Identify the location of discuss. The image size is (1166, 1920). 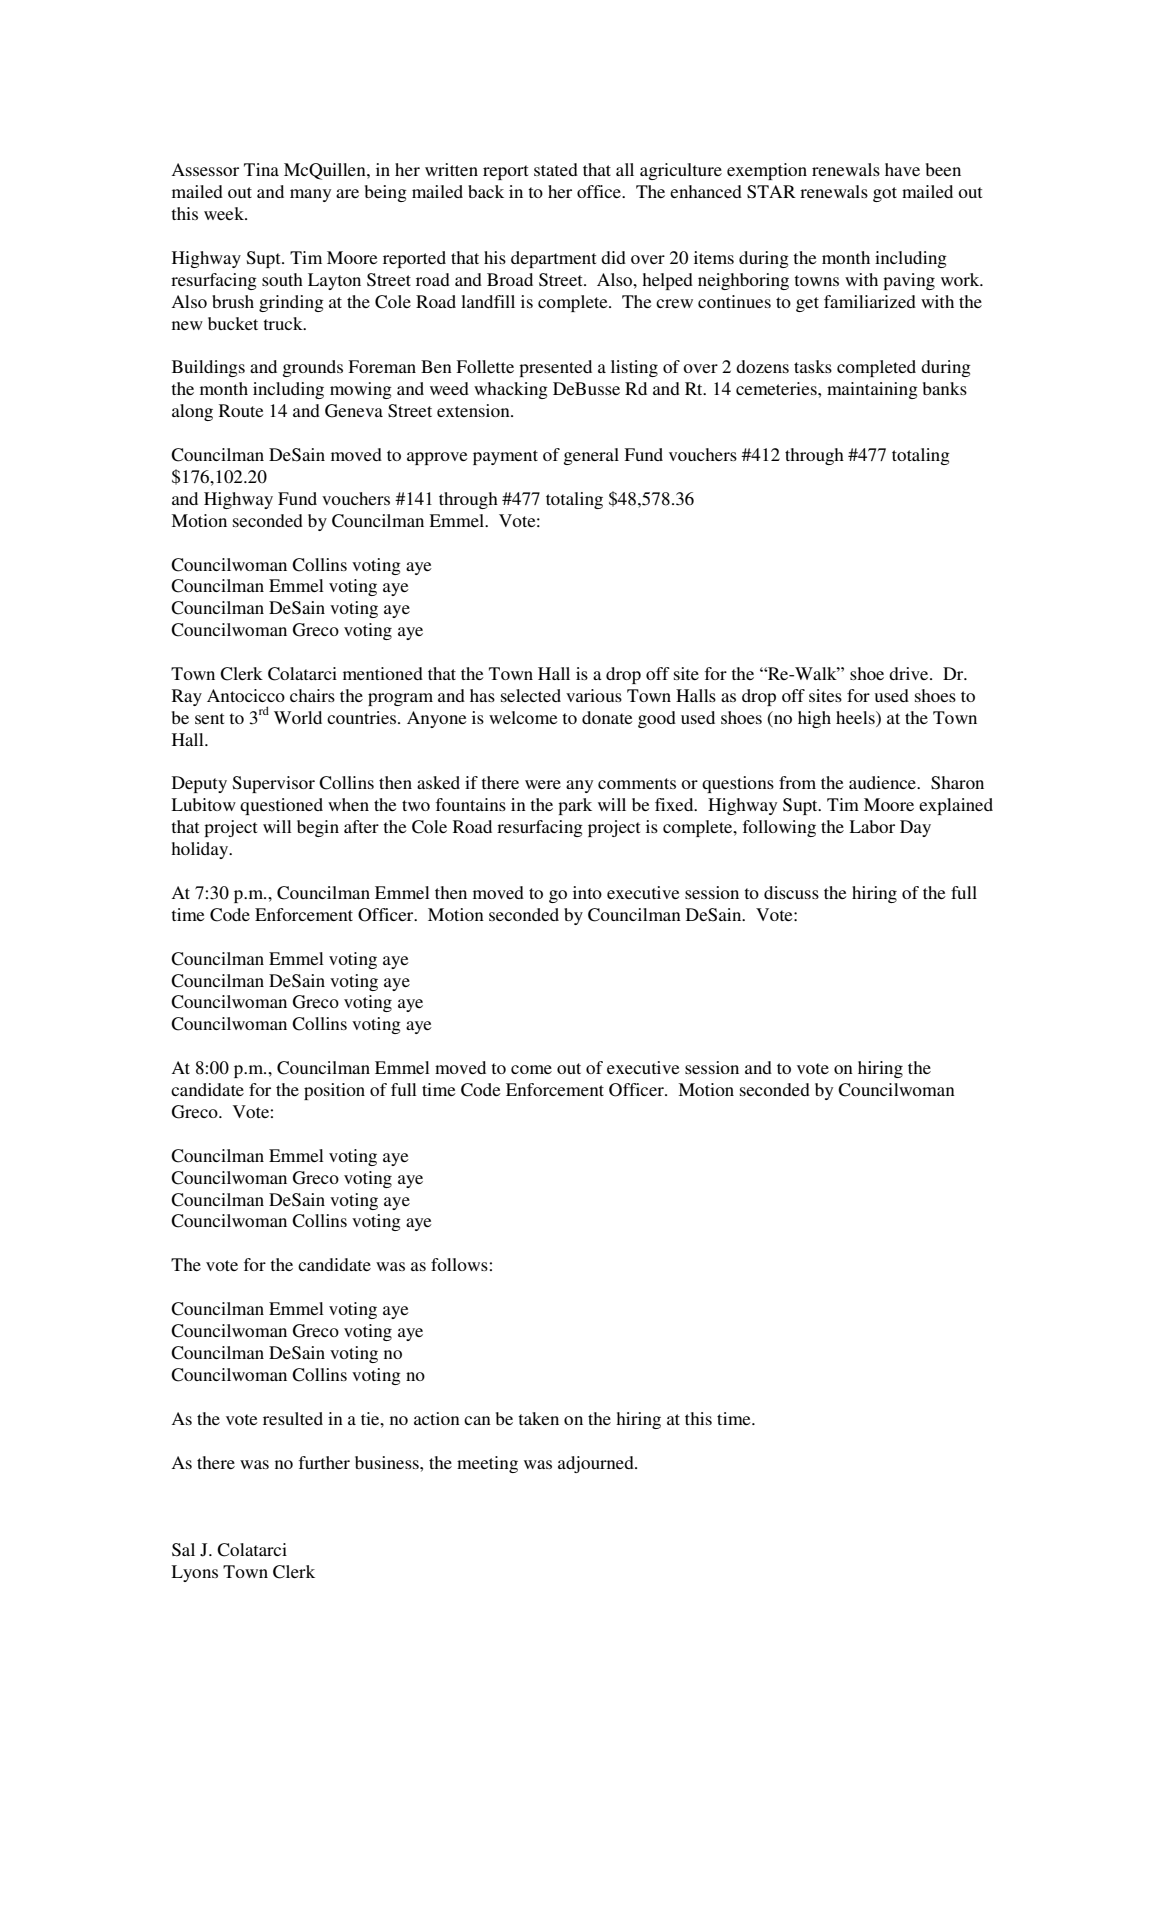
(791, 892).
